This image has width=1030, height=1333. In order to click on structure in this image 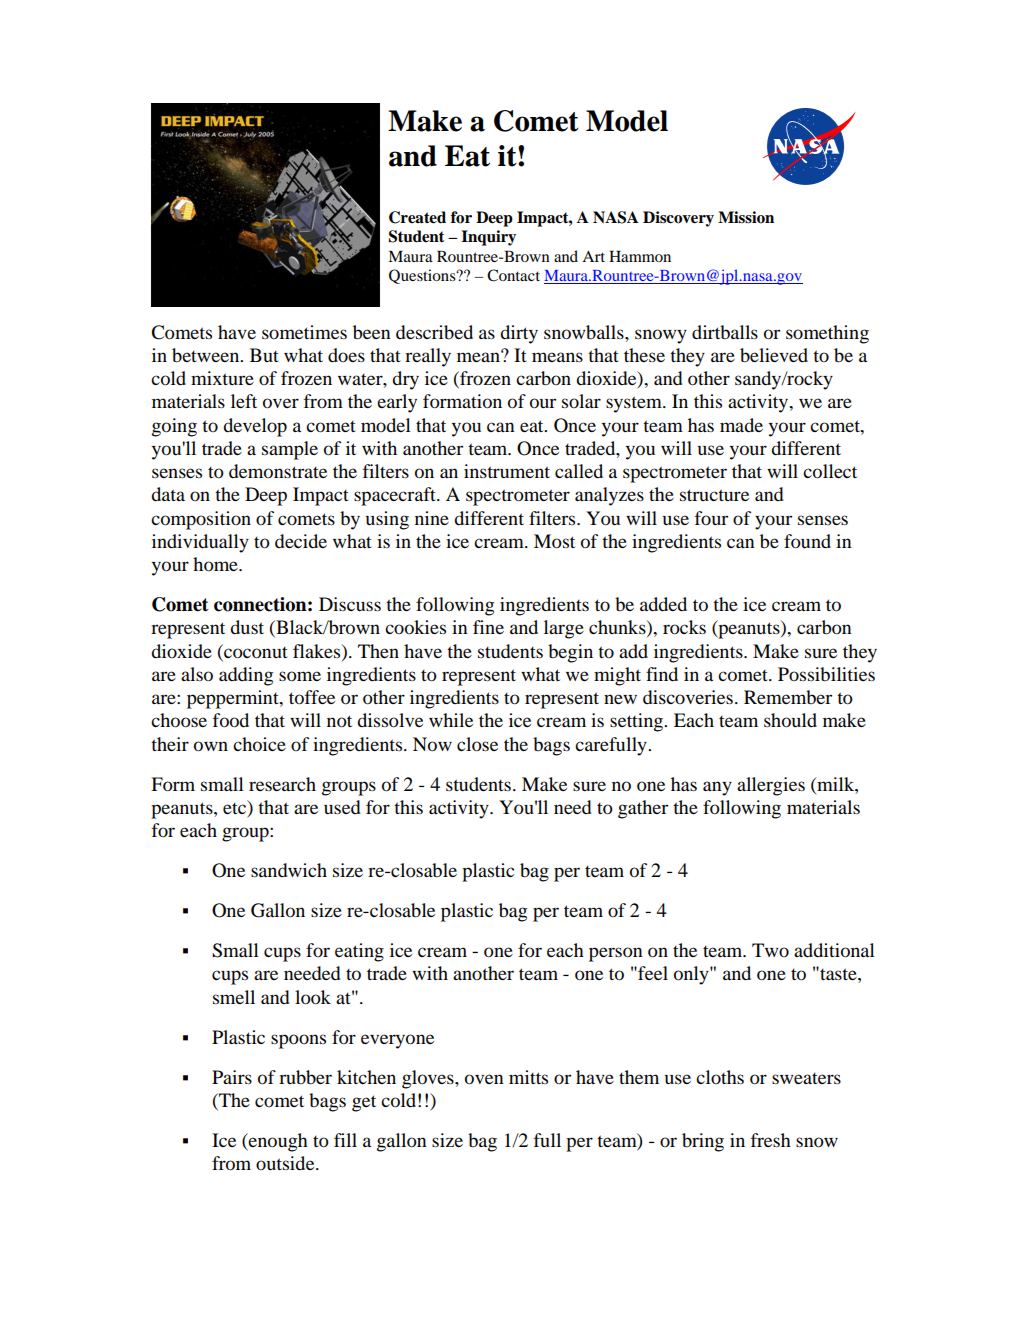, I will do `click(714, 495)`.
